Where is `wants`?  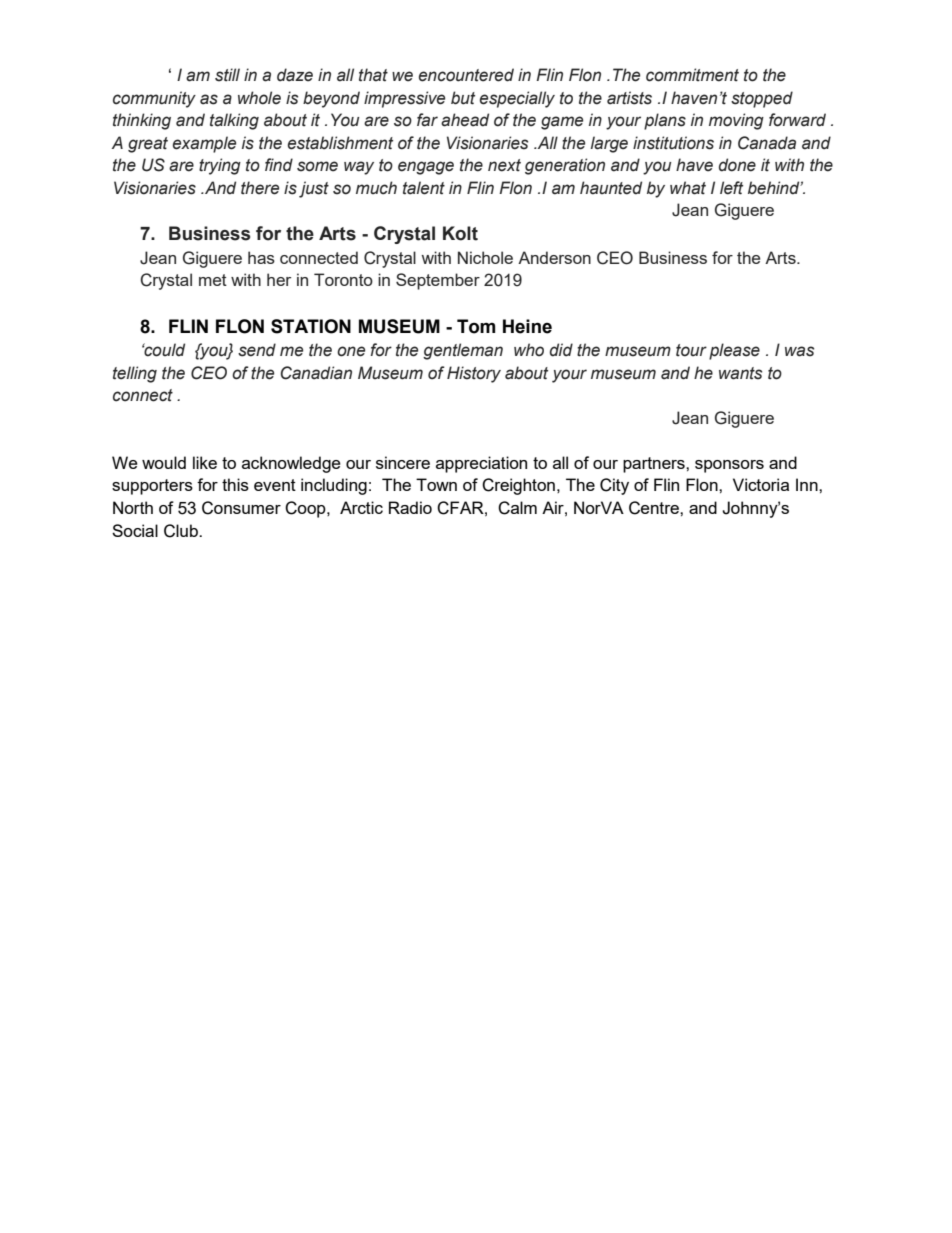
wants is located at coordinates (740, 373).
